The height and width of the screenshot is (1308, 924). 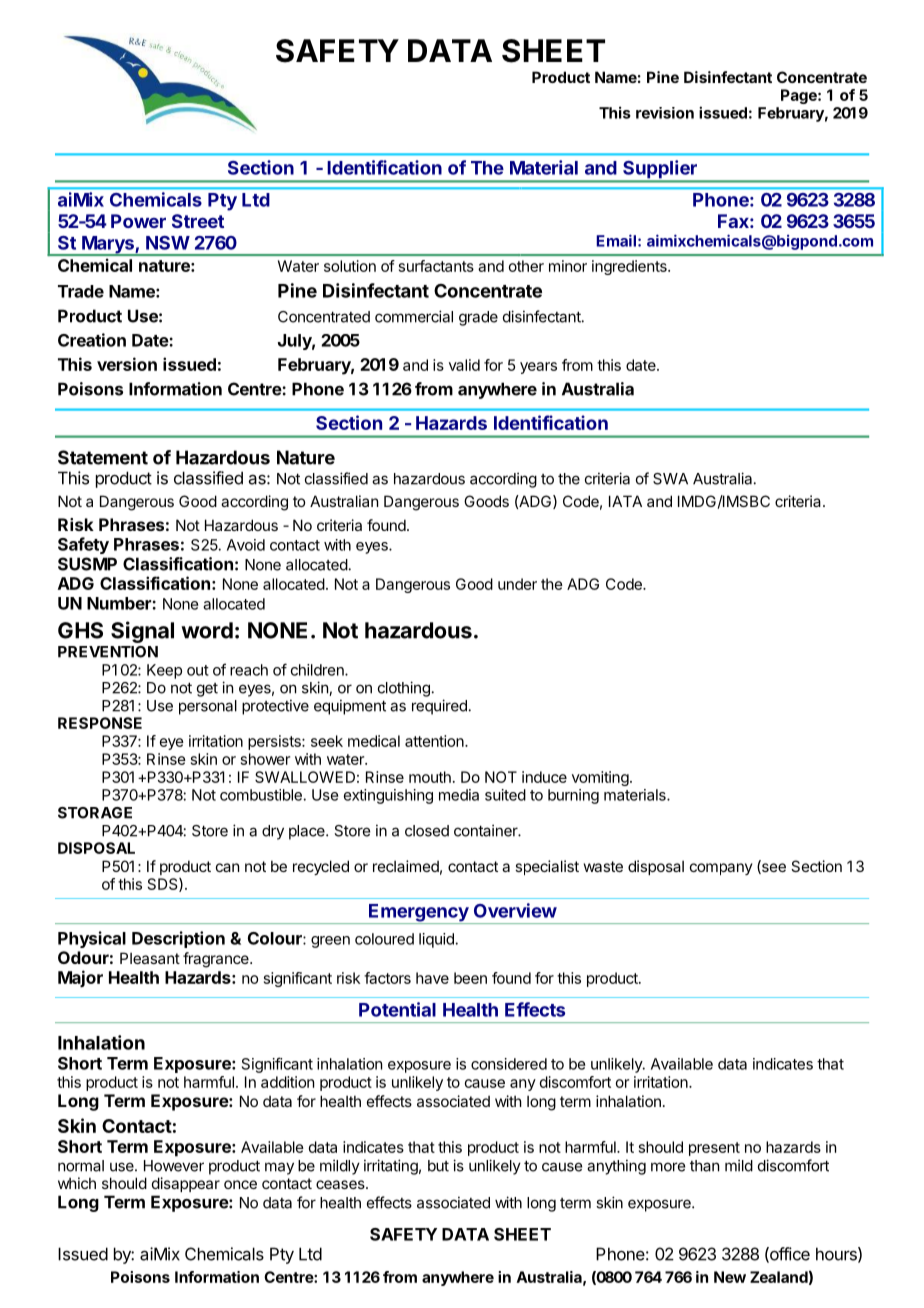 I want to click on disappear, so click(x=186, y=1184).
